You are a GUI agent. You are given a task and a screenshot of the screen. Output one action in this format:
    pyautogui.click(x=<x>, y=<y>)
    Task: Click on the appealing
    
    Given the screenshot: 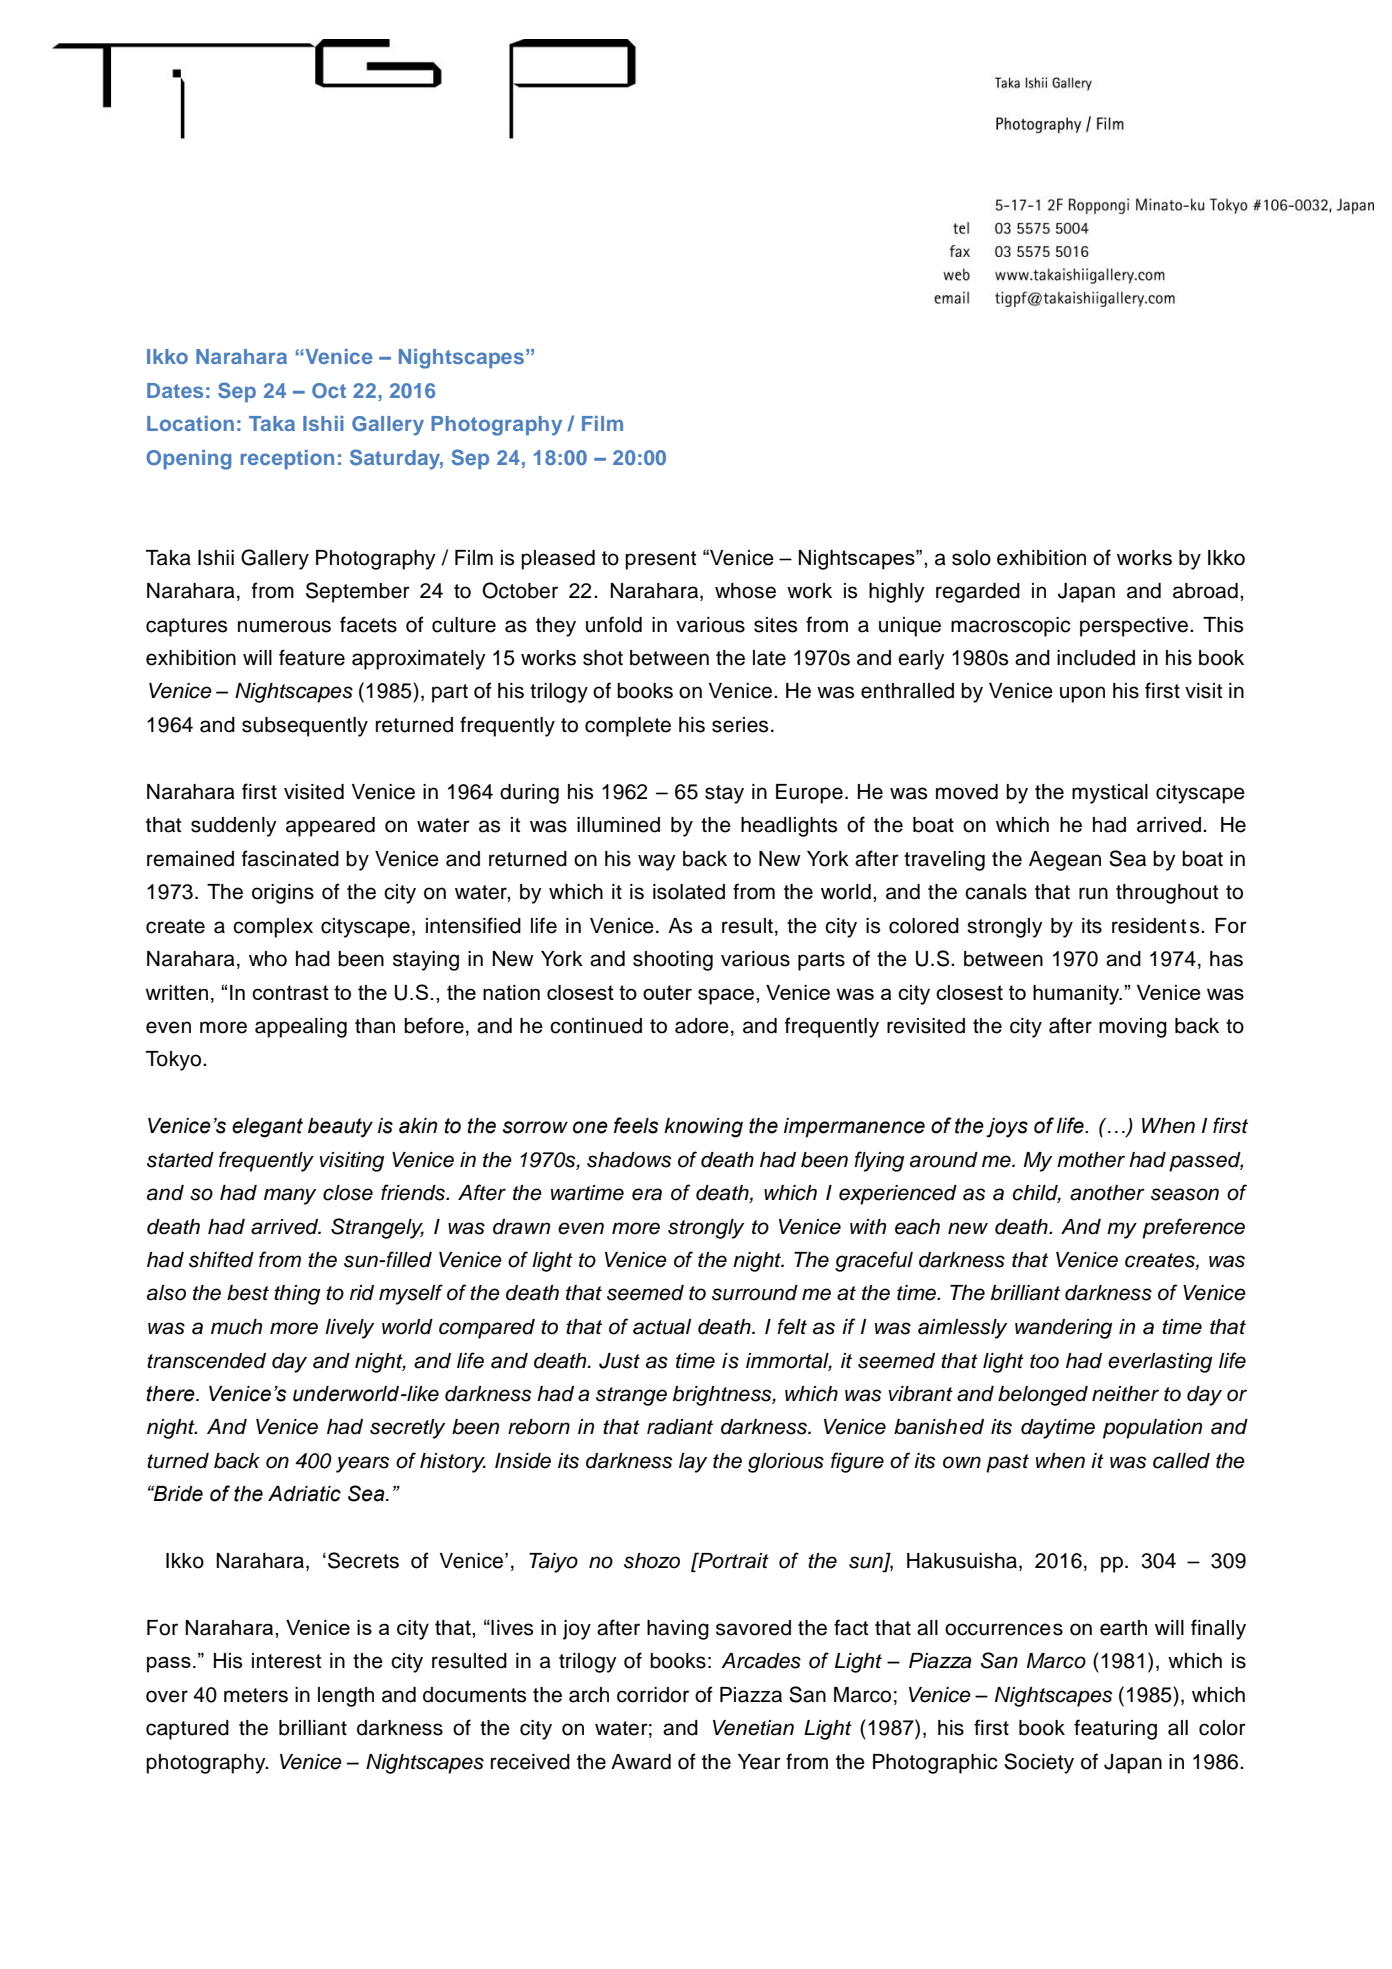 What is the action you would take?
    pyautogui.click(x=301, y=1028)
